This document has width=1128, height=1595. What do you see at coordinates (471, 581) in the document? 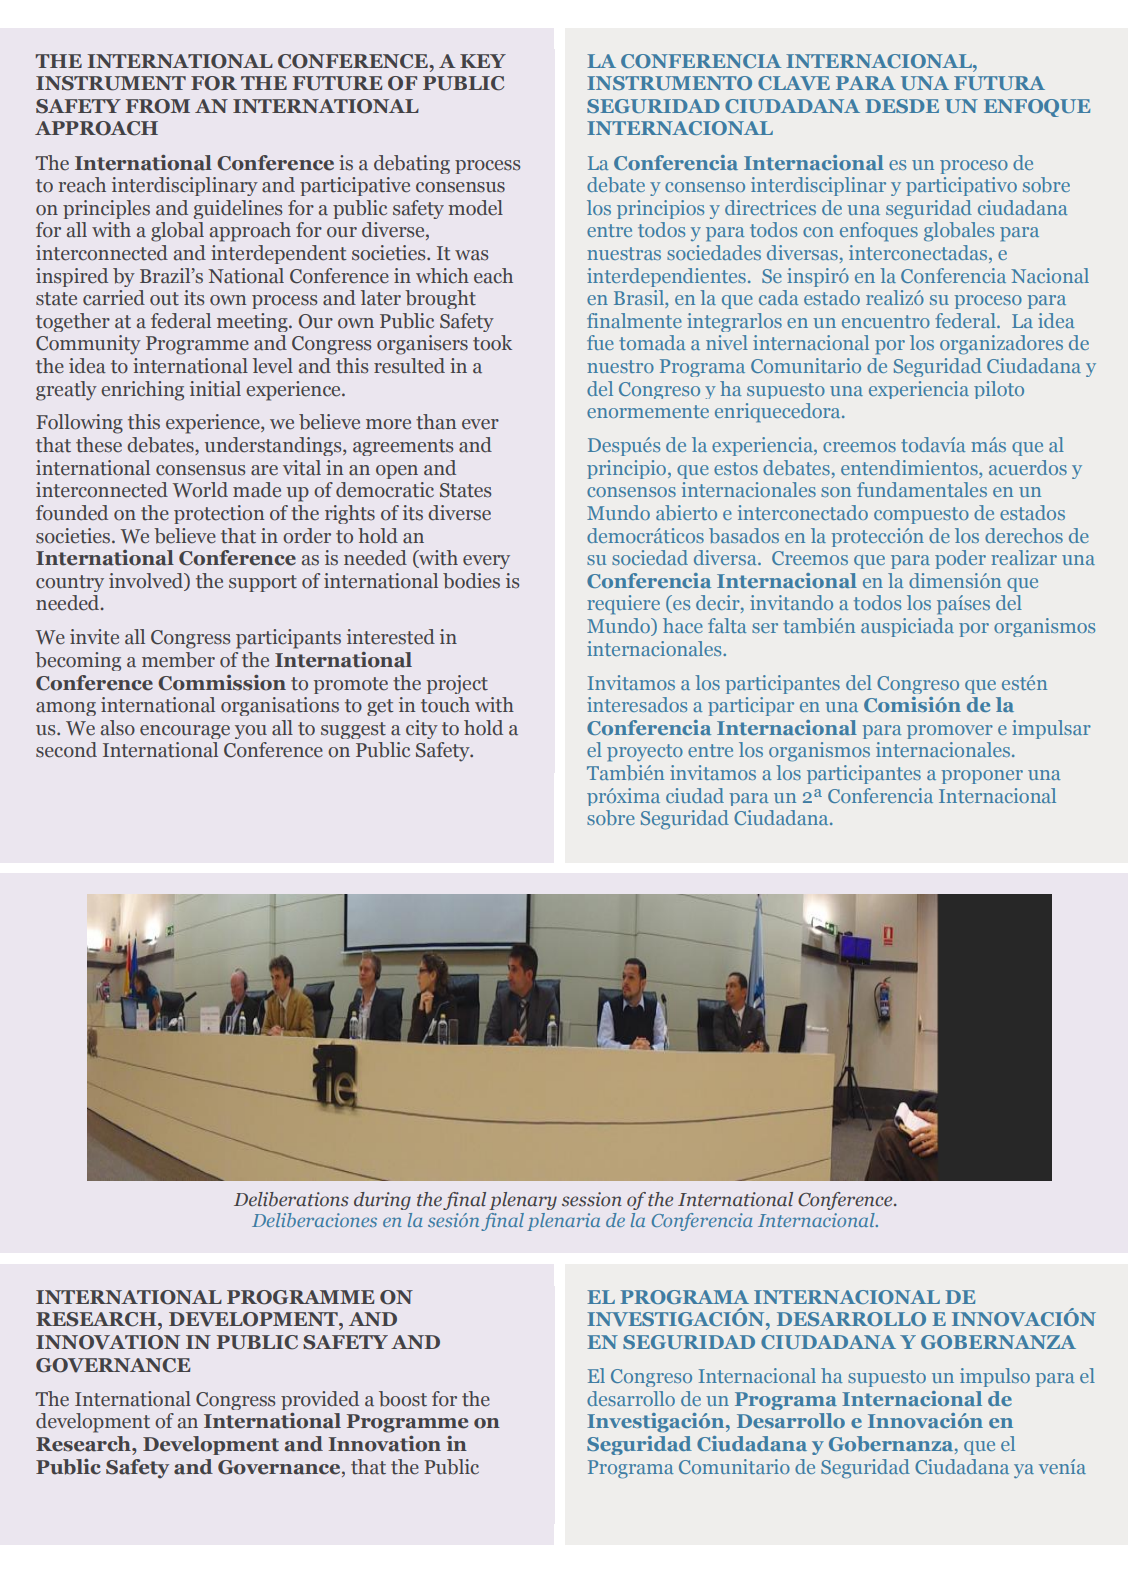
I see `bodies` at bounding box center [471, 581].
